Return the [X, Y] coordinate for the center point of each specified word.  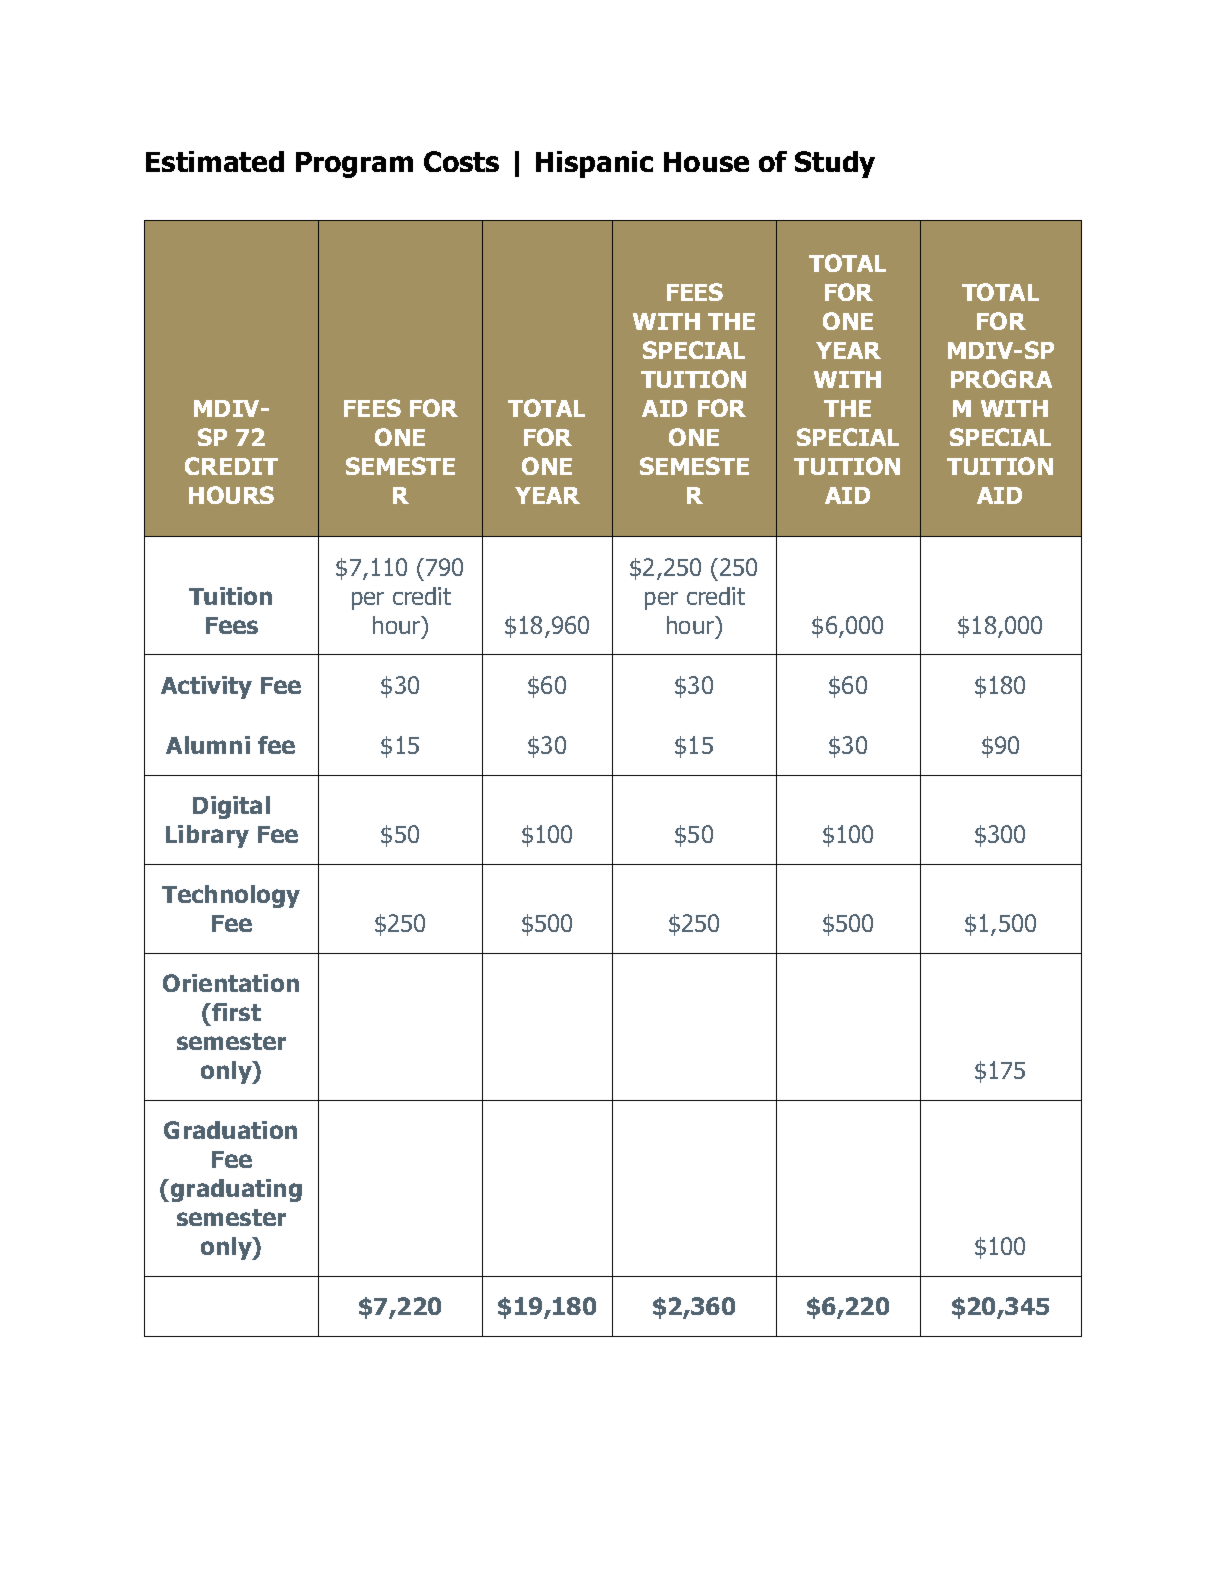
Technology [231, 896]
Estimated [215, 161]
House [706, 162]
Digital [231, 807]
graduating [236, 1190]
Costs [461, 161]
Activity [206, 687]
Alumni [208, 745]
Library [207, 836]
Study [835, 164]
